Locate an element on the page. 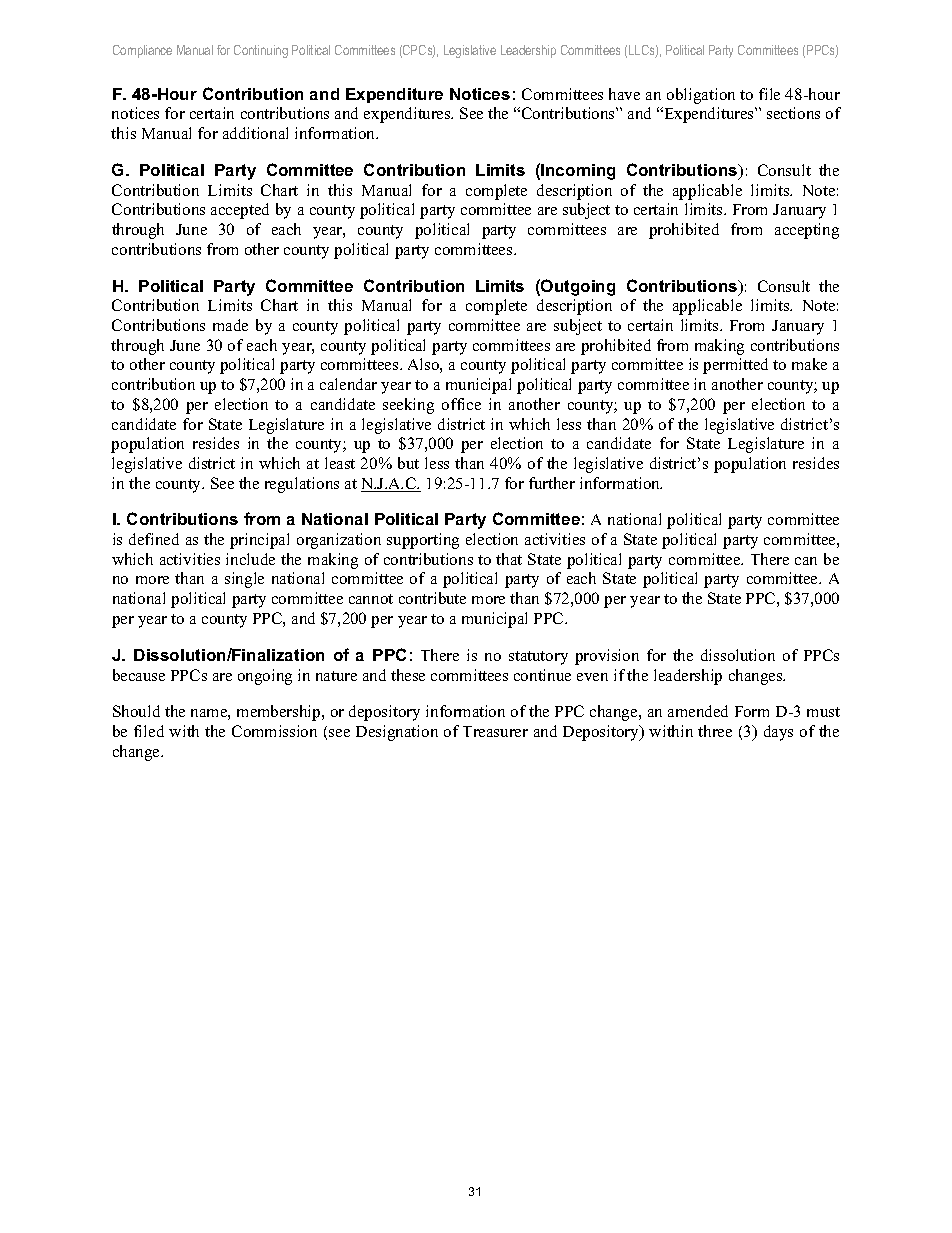 This document has width=952, height=1233. membership is located at coordinates (280, 713).
